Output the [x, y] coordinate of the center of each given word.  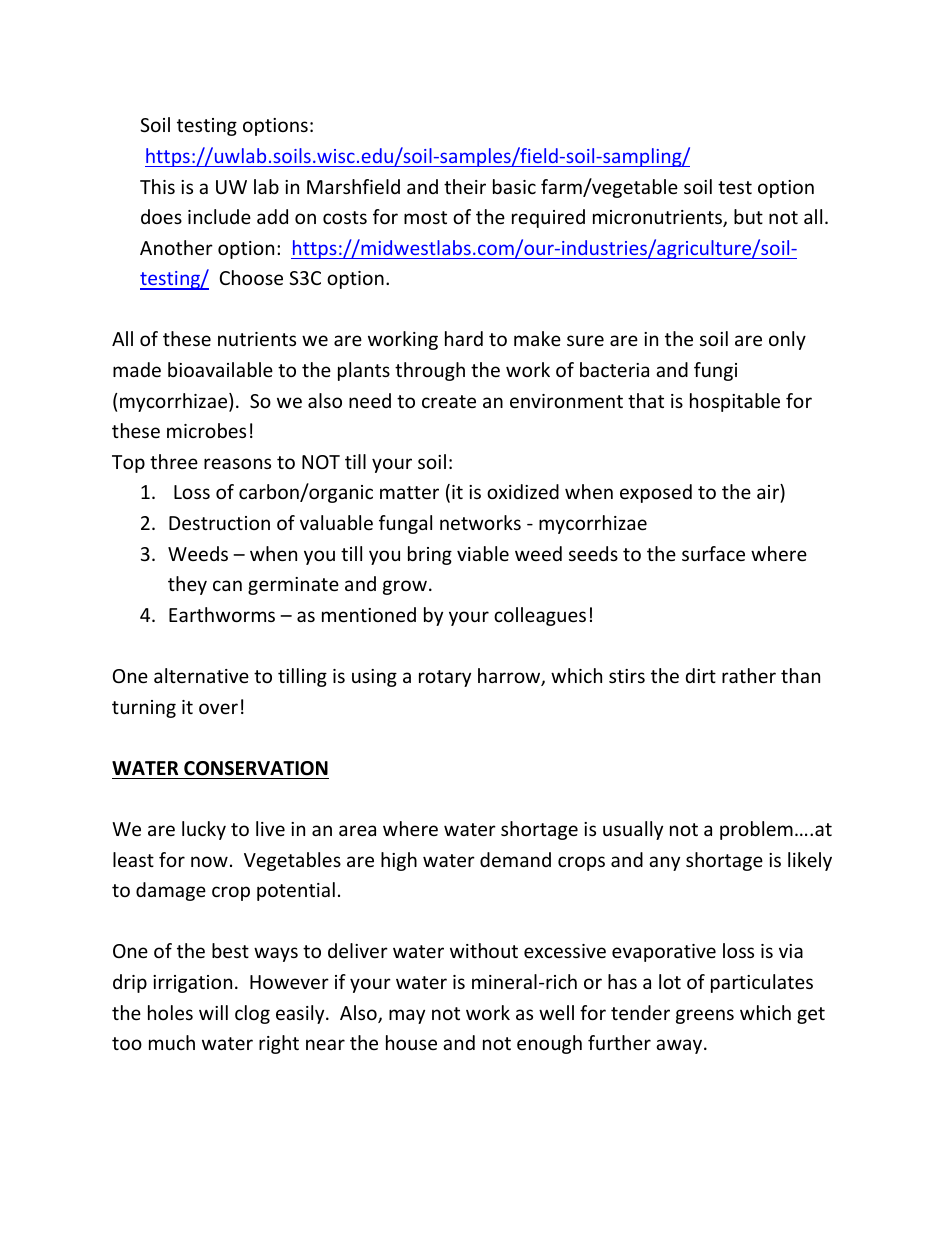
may [407, 1016]
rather [749, 675]
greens [705, 1016]
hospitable [735, 402]
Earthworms [222, 614]
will [213, 1012]
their [465, 186]
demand [515, 859]
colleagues [540, 616]
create [449, 401]
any [664, 863]
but [748, 216]
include [219, 216]
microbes [206, 430]
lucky [204, 830]
